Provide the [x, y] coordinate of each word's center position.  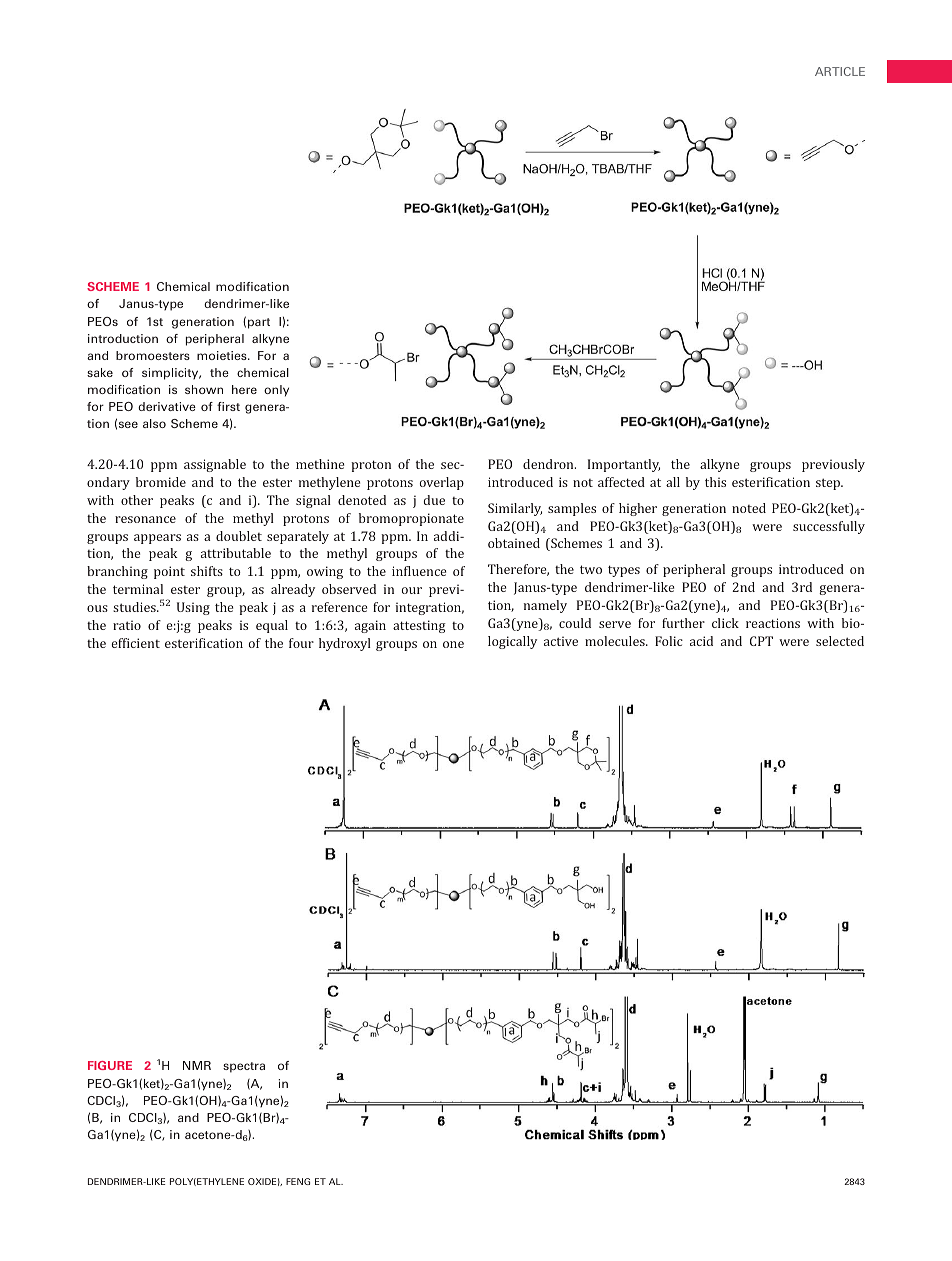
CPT [761, 641]
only [276, 391]
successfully [829, 527]
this [715, 482]
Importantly [624, 465]
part [259, 323]
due [434, 500]
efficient [135, 643]
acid [701, 641]
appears [157, 539]
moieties [223, 355]
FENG [298, 1181]
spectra [244, 1067]
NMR [197, 1065]
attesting [419, 626]
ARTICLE [840, 71]
